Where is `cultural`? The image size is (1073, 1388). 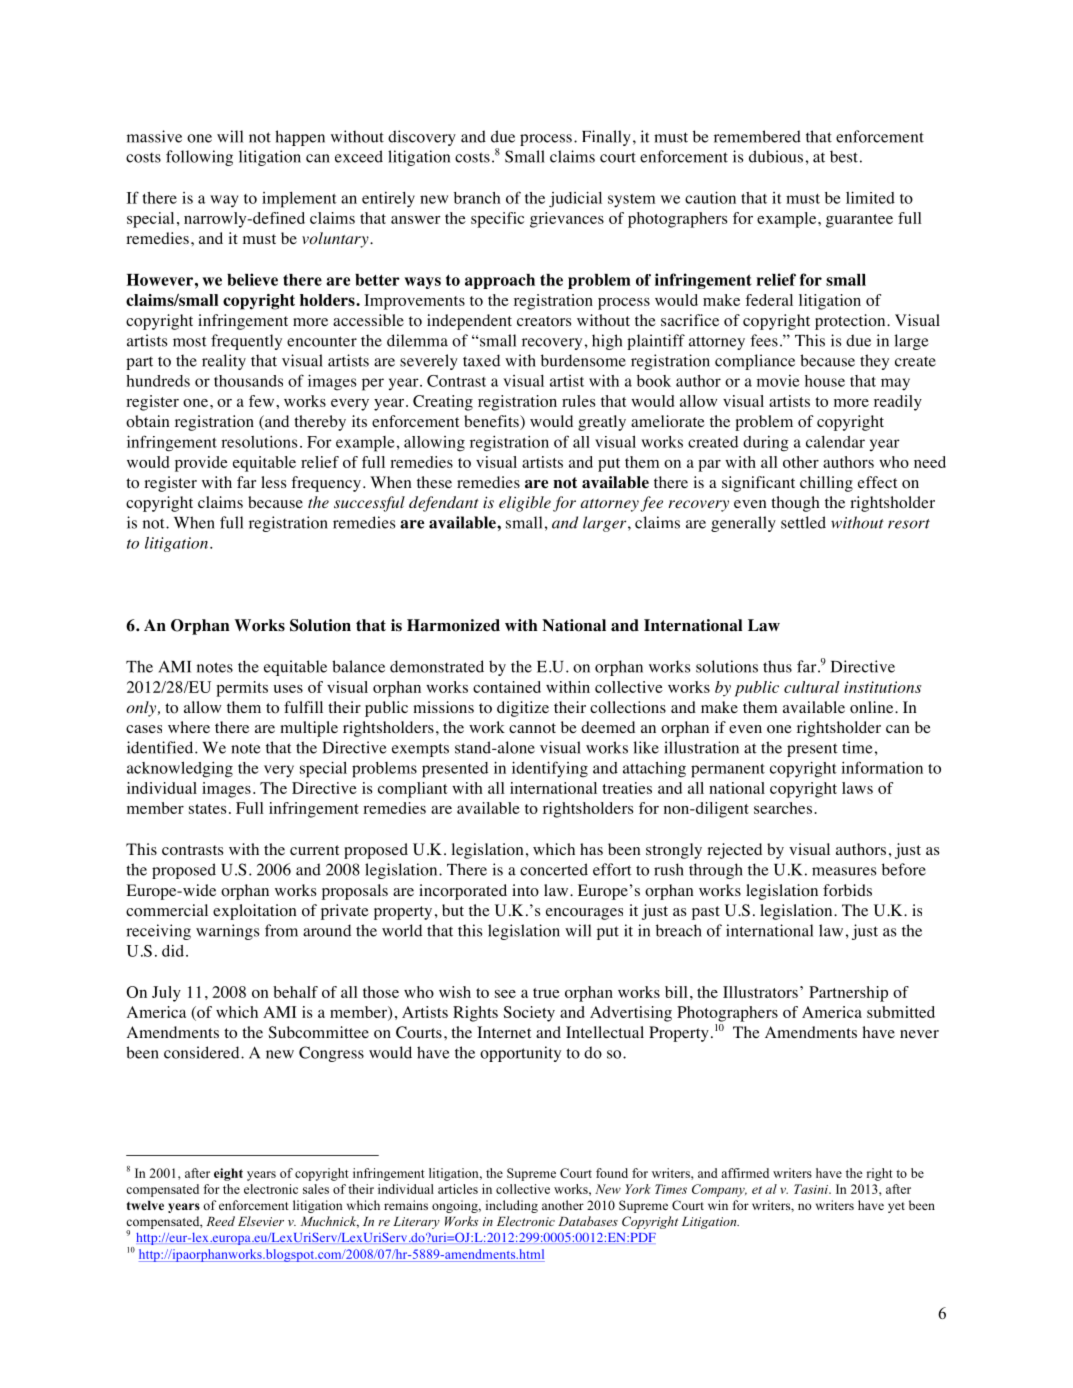 cultural is located at coordinates (812, 687).
